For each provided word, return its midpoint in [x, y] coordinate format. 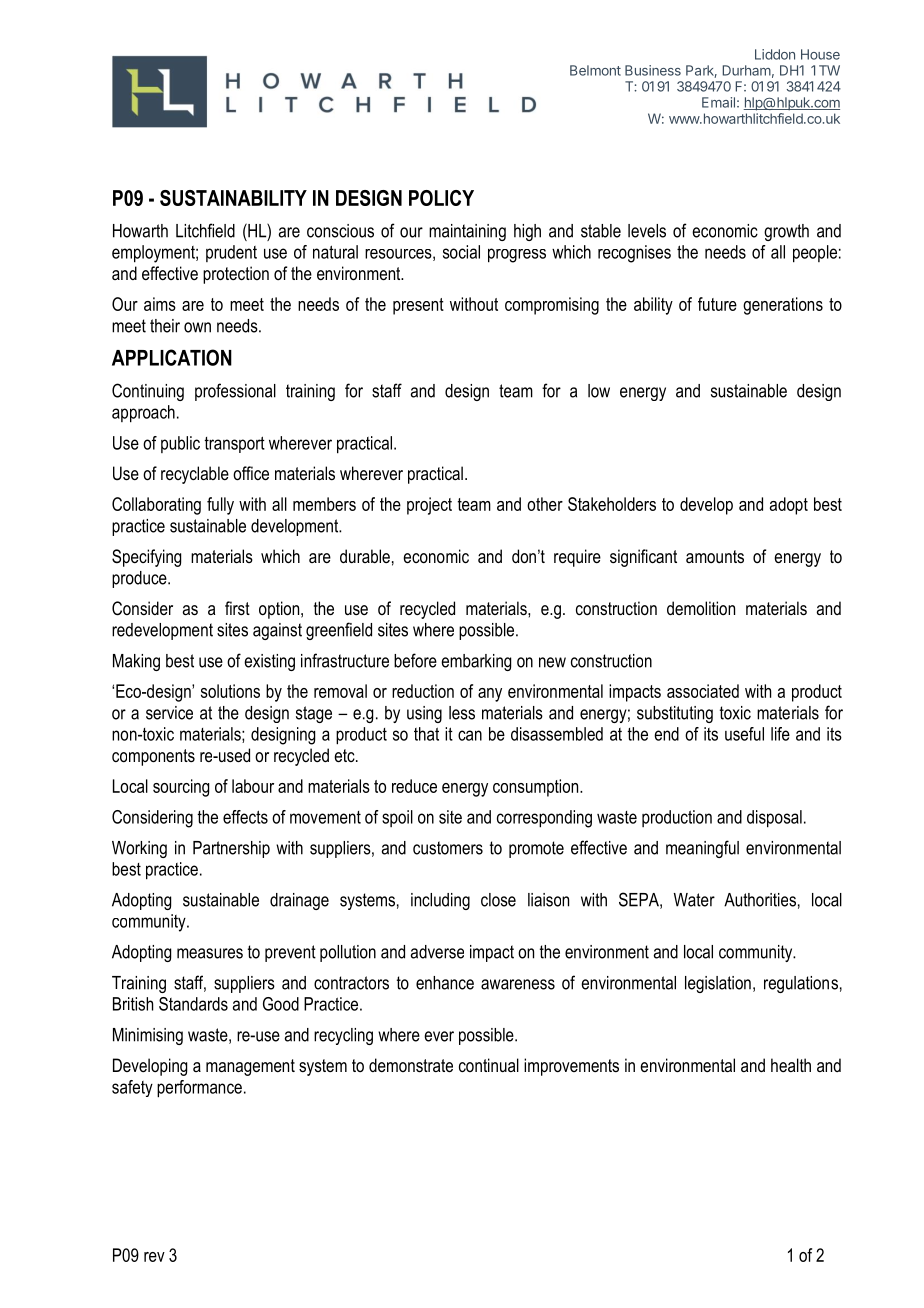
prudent [231, 253]
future [717, 304]
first [237, 608]
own [197, 327]
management [250, 1067]
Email [718, 102]
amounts [715, 556]
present [418, 306]
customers [448, 848]
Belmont [595, 70]
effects [245, 817]
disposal [774, 819]
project [429, 506]
